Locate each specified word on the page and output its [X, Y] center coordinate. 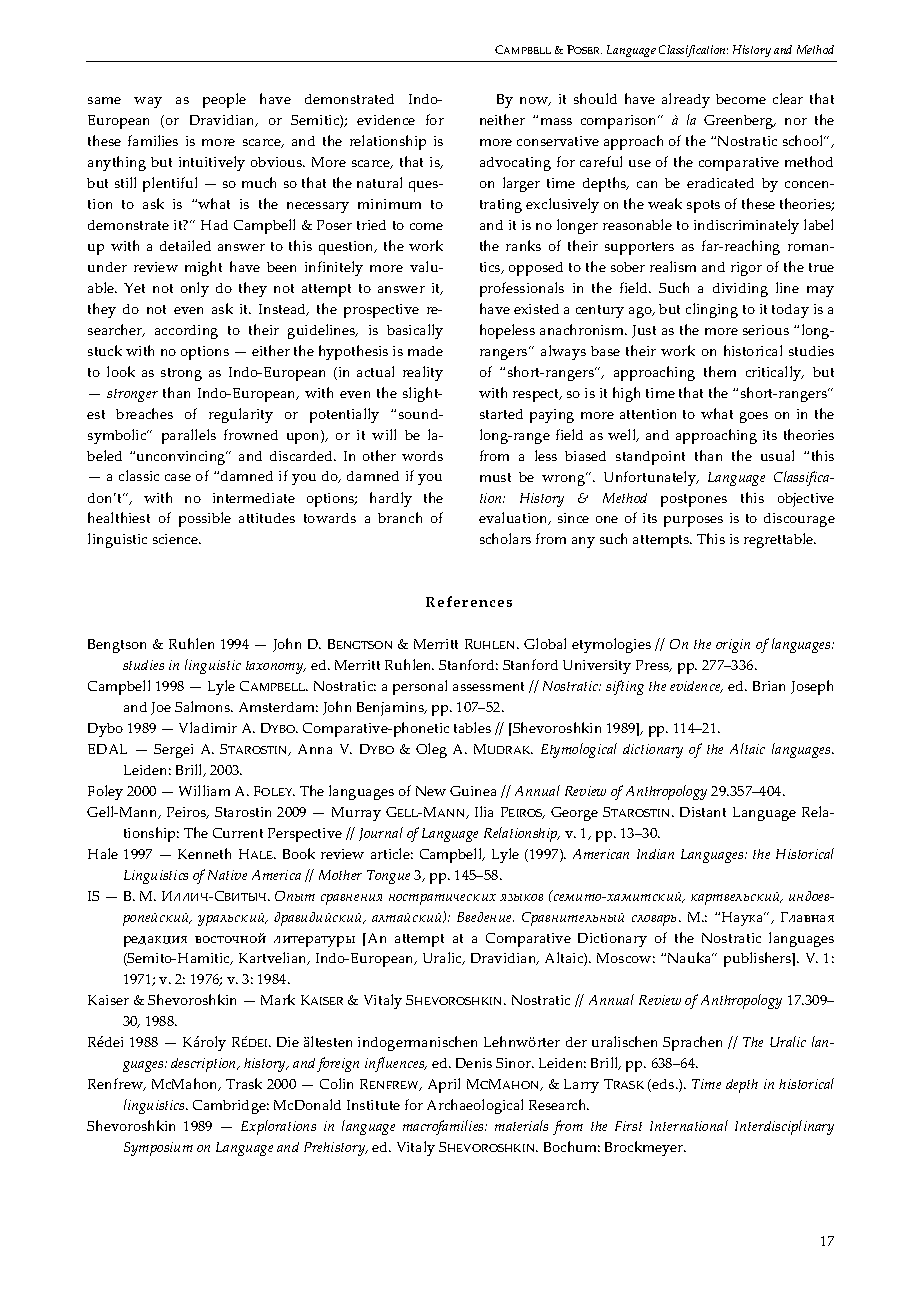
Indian [655, 854]
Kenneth [204, 853]
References [469, 601]
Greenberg [739, 122]
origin [733, 646]
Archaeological [475, 1106]
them [720, 371]
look [121, 371]
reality [423, 373]
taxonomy [276, 667]
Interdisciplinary [784, 1127]
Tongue [388, 877]
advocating [515, 164]
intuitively [212, 163]
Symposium [158, 1149]
